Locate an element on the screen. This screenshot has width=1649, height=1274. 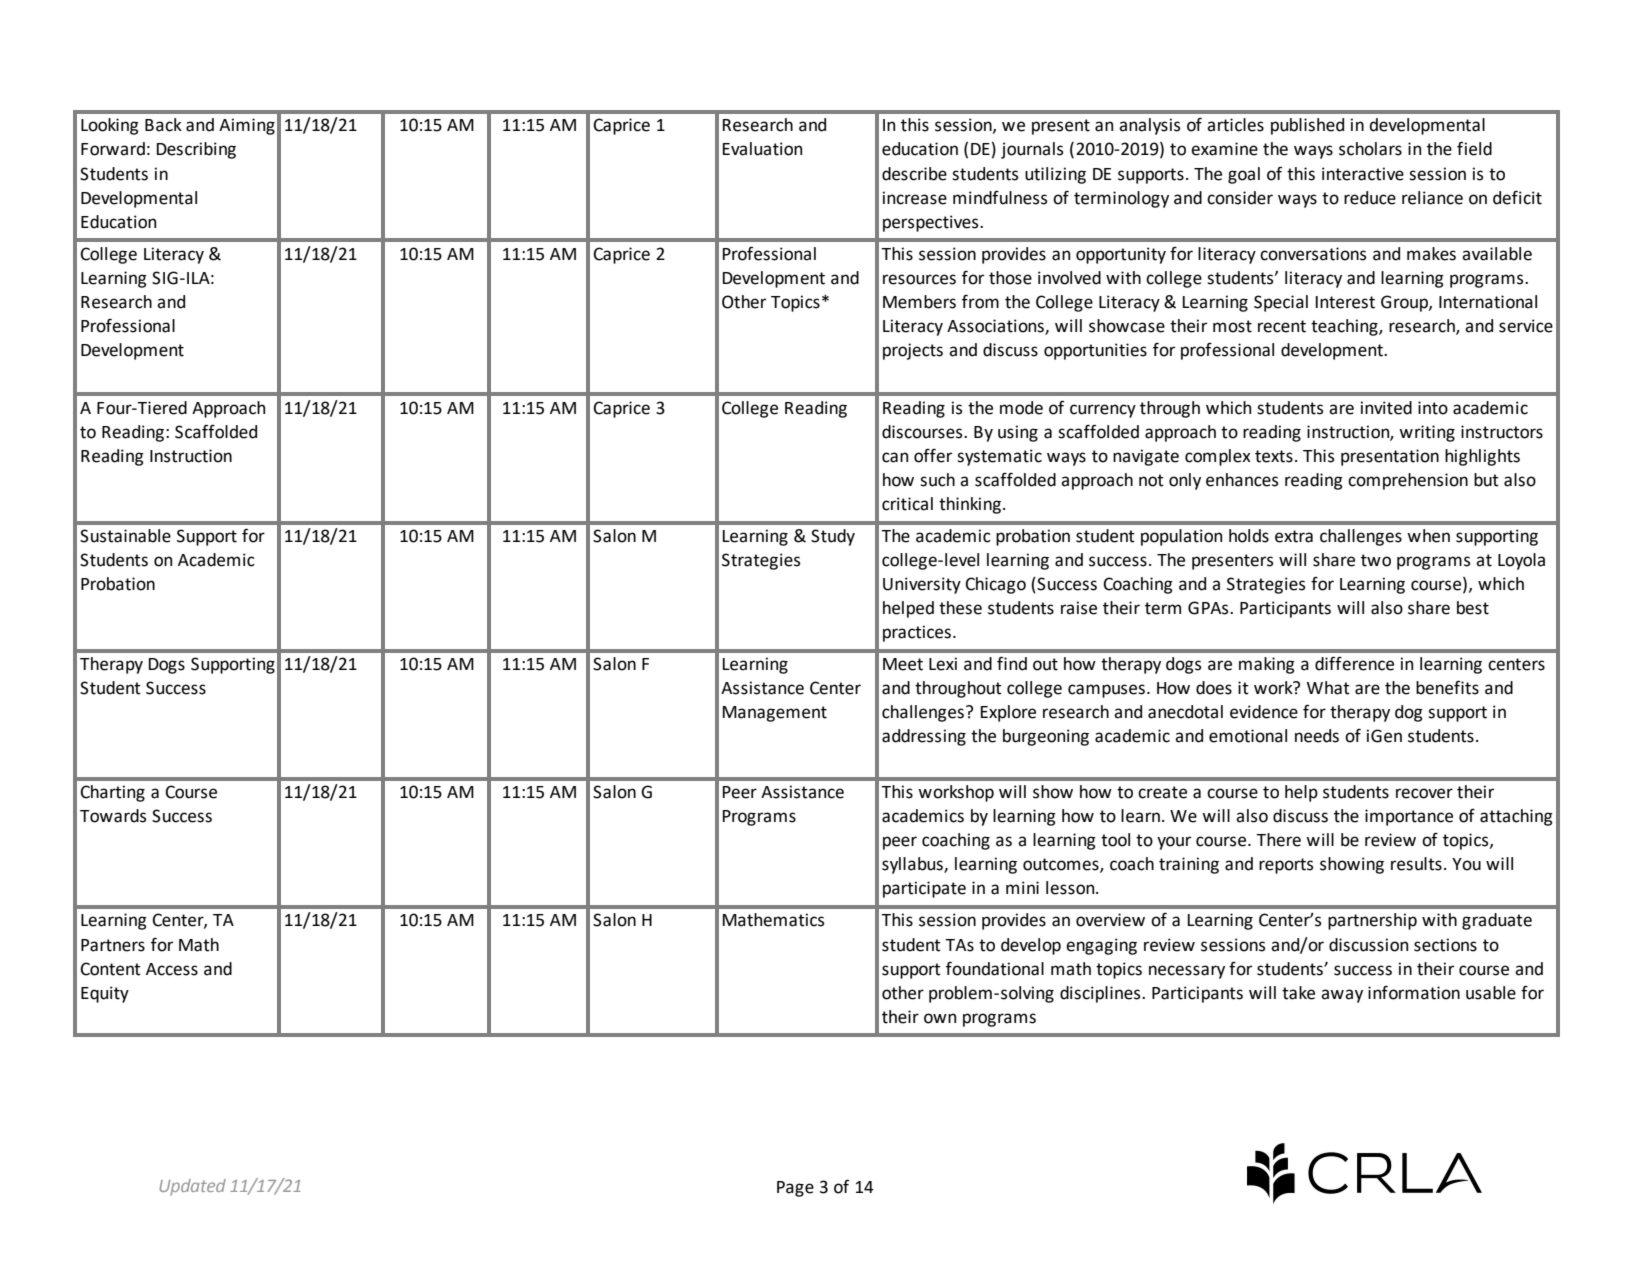
comprehension is located at coordinates (1408, 481).
